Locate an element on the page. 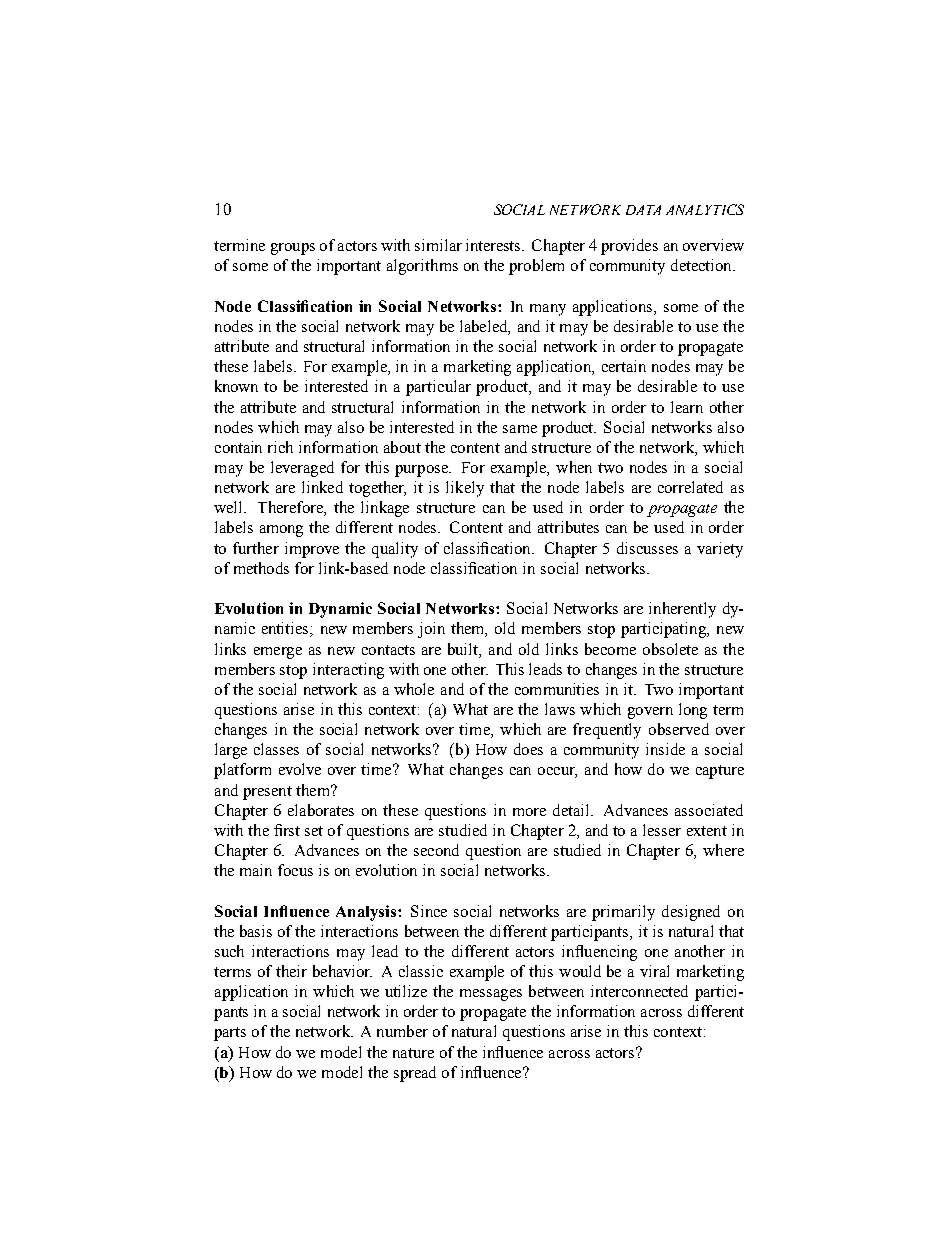  second is located at coordinates (436, 850).
